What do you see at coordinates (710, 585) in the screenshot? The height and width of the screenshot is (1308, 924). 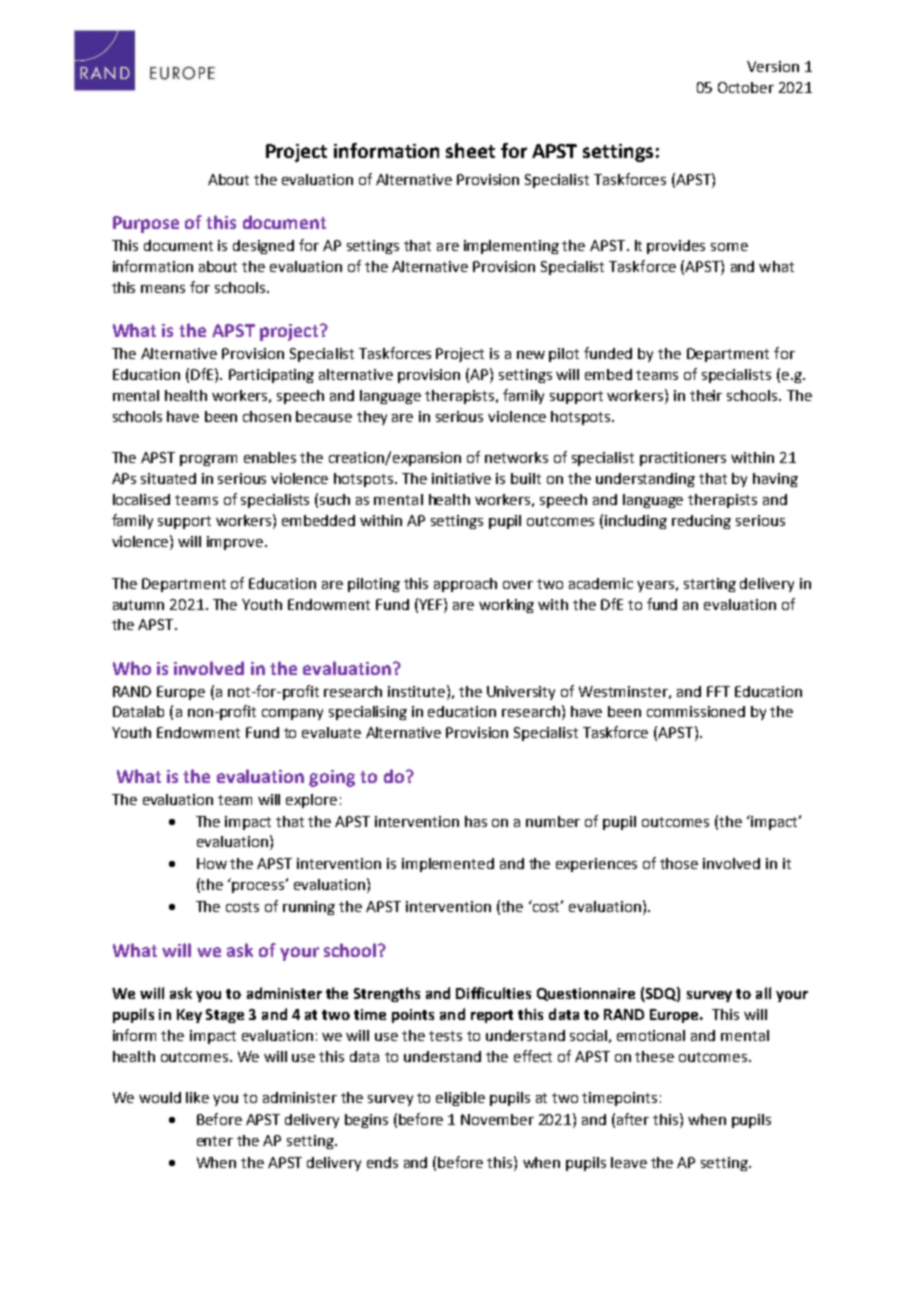 I see `starting` at bounding box center [710, 585].
